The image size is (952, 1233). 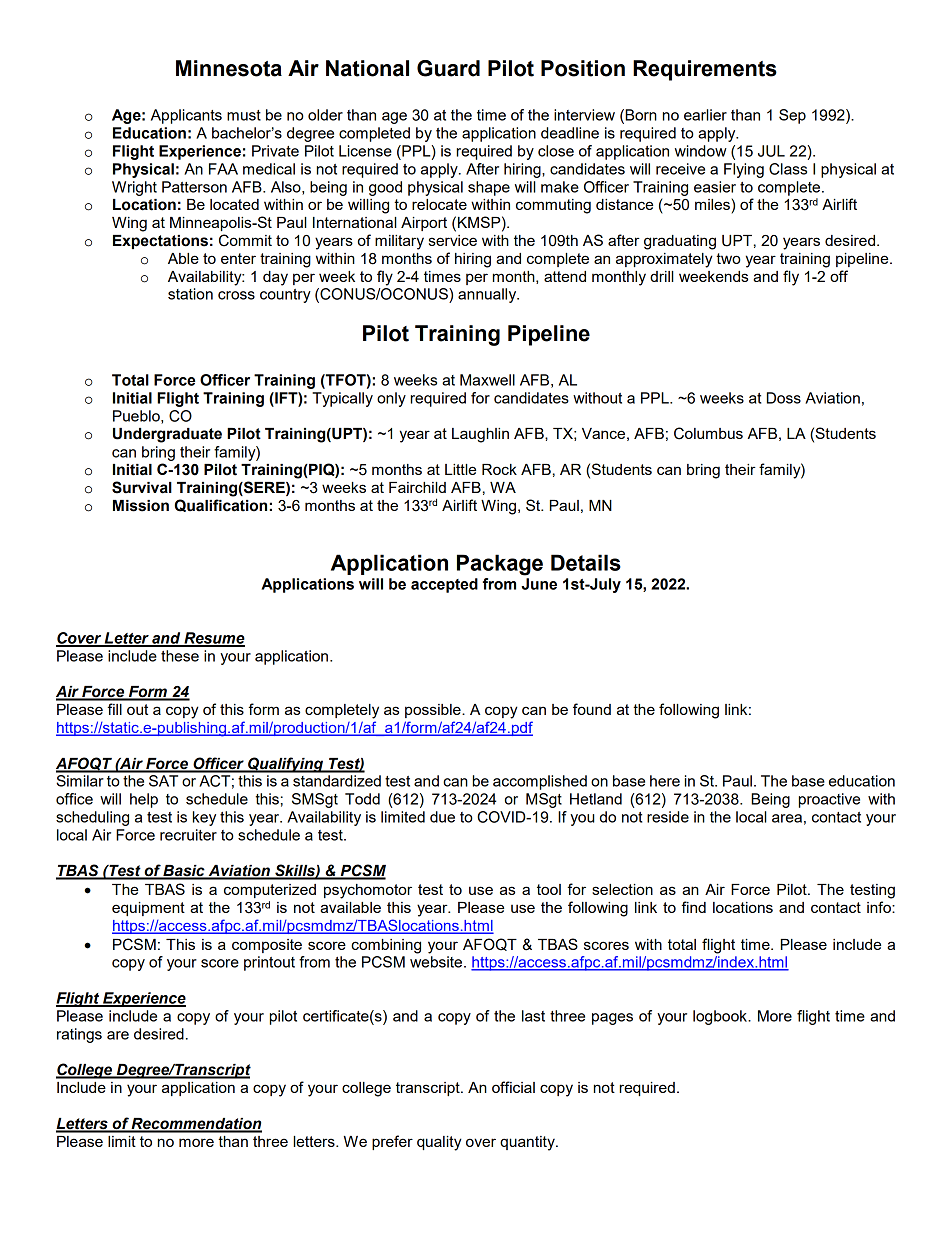 I want to click on Details, so click(x=586, y=562).
